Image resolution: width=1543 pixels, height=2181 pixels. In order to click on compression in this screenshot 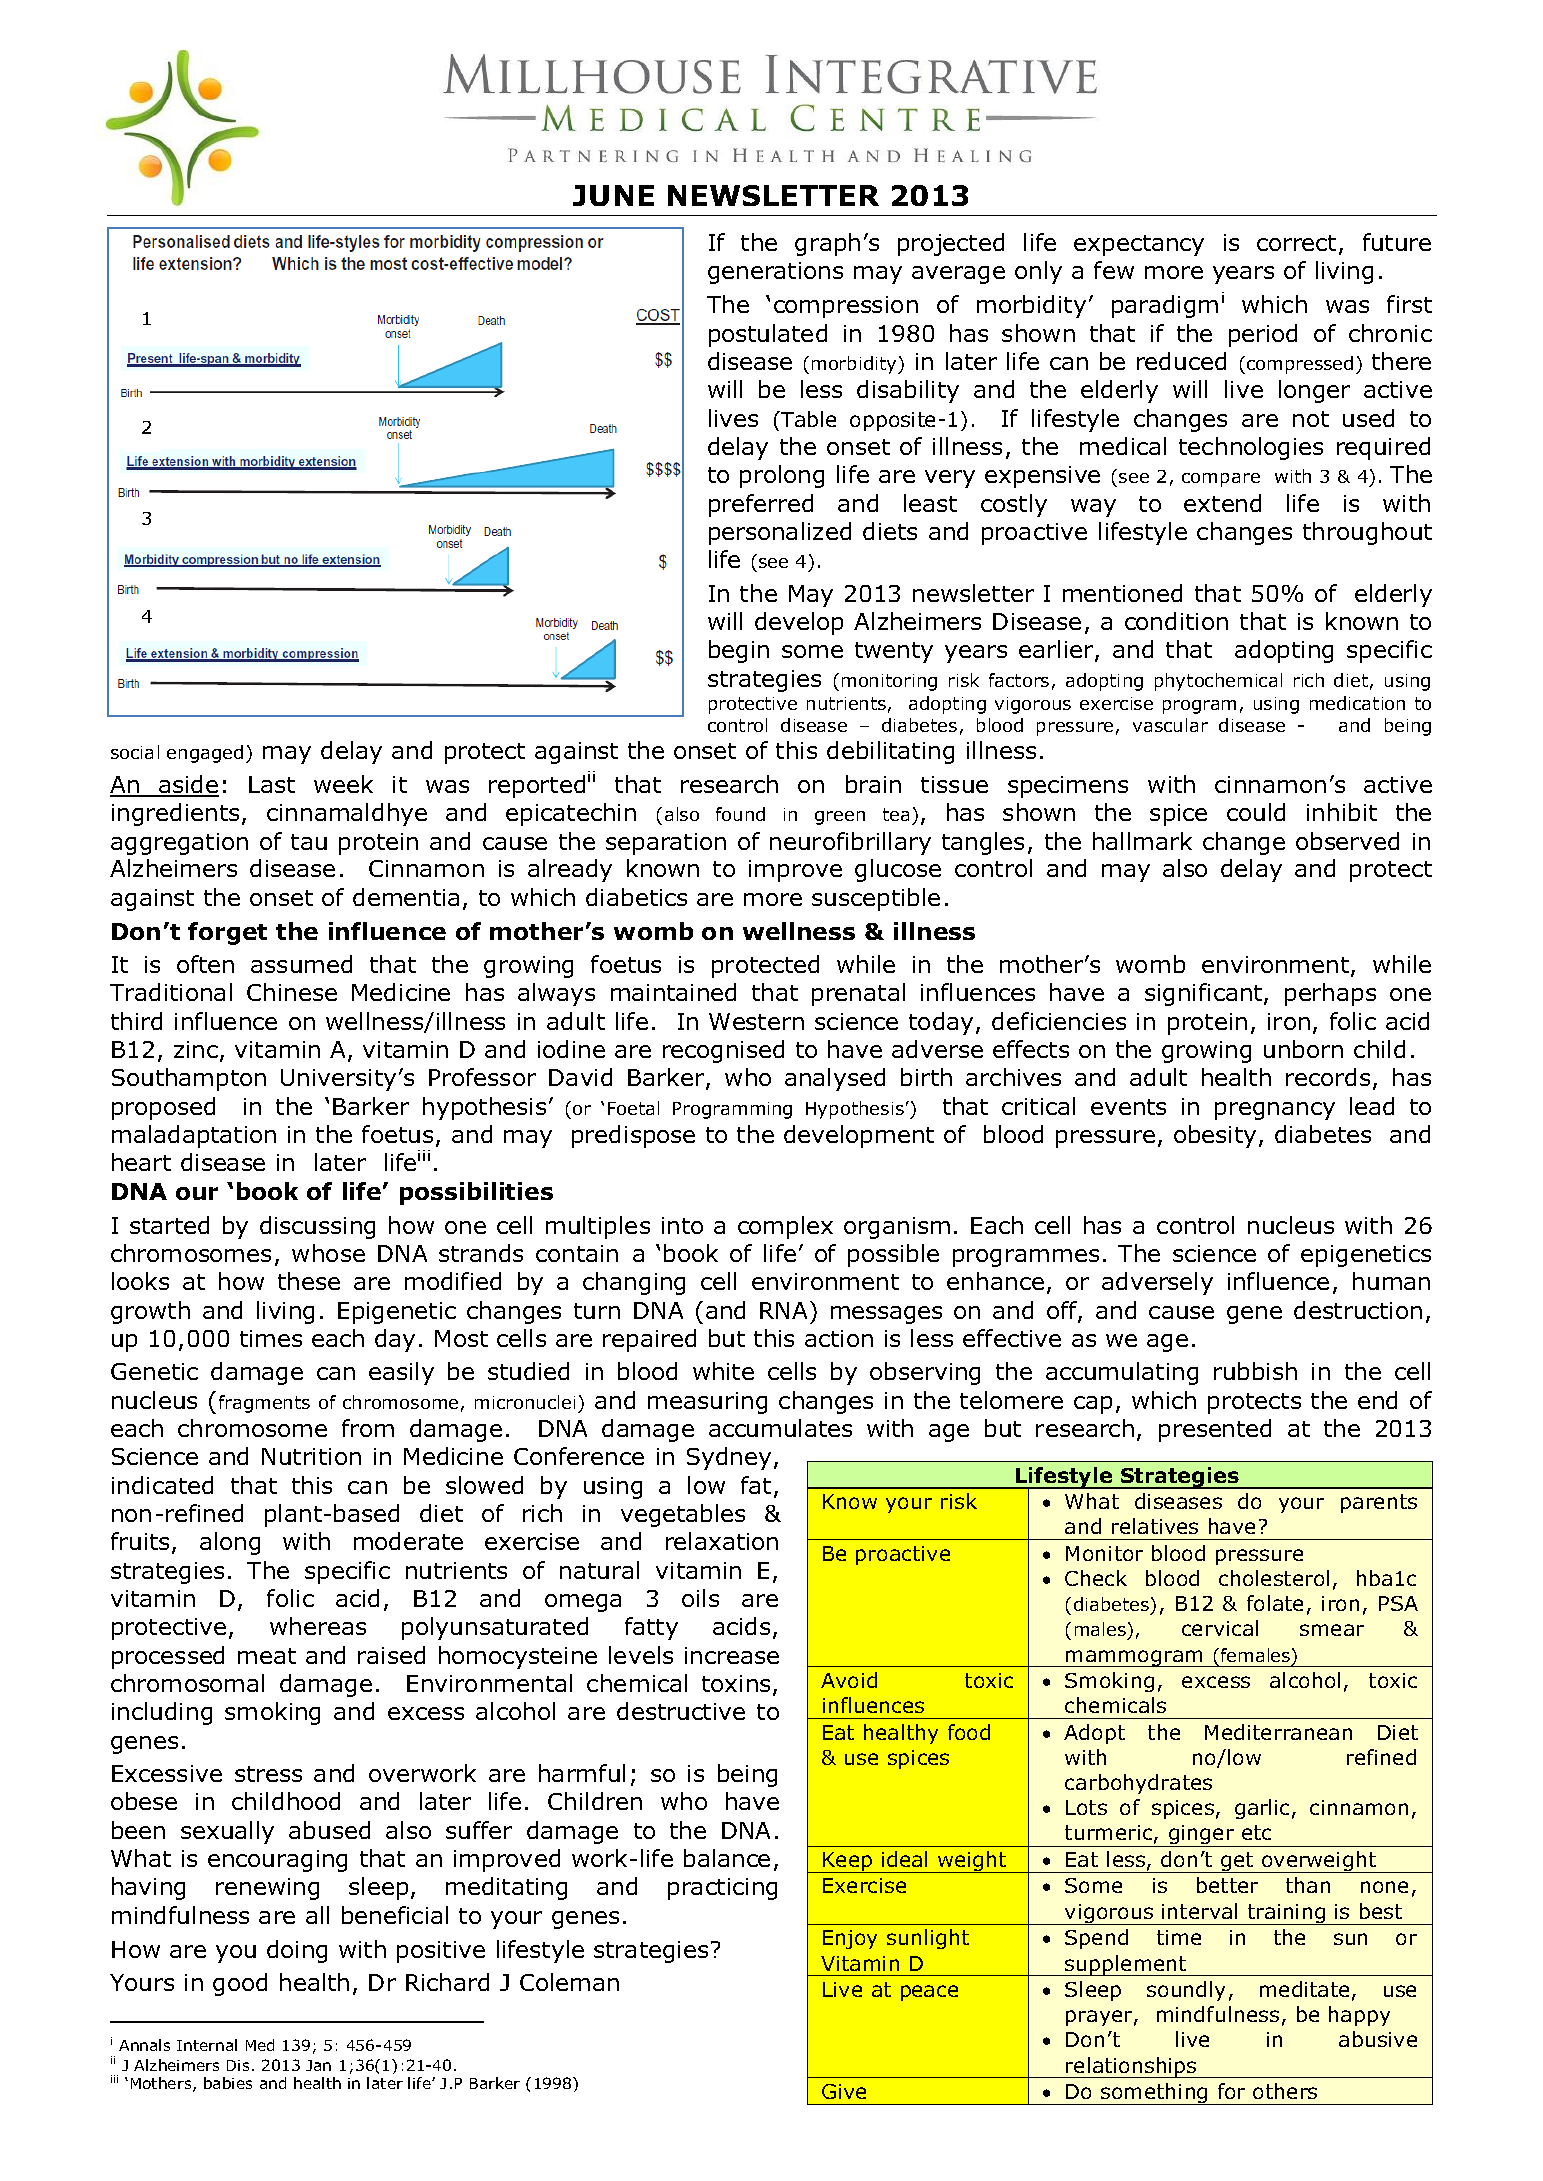, I will do `click(846, 307)`.
